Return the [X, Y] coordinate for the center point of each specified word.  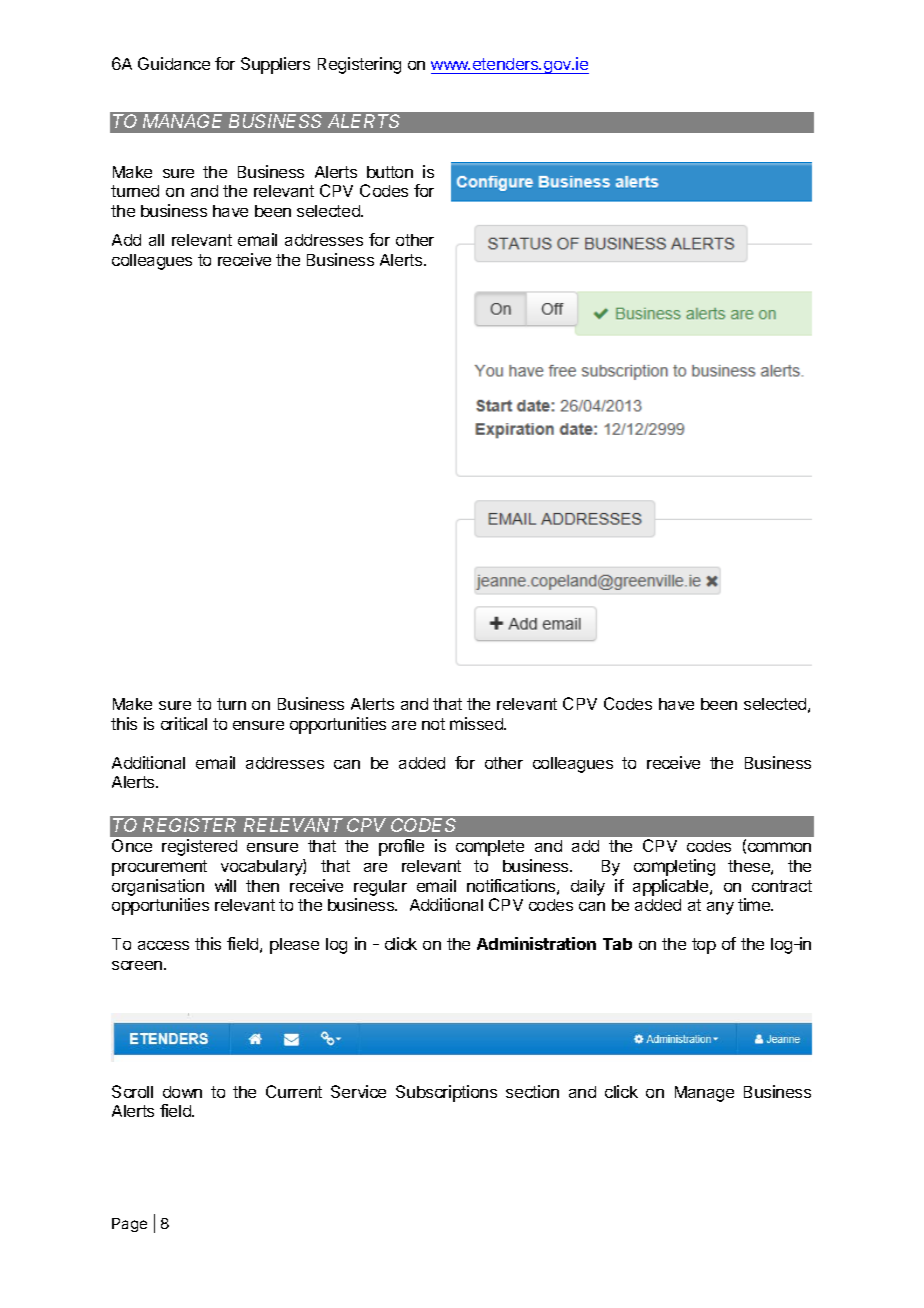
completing [674, 867]
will [225, 885]
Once [132, 845]
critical [184, 723]
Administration [536, 943]
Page [129, 1225]
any [720, 908]
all [156, 240]
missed [477, 723]
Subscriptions [446, 1093]
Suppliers [275, 65]
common [778, 848]
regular [380, 888]
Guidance [174, 63]
